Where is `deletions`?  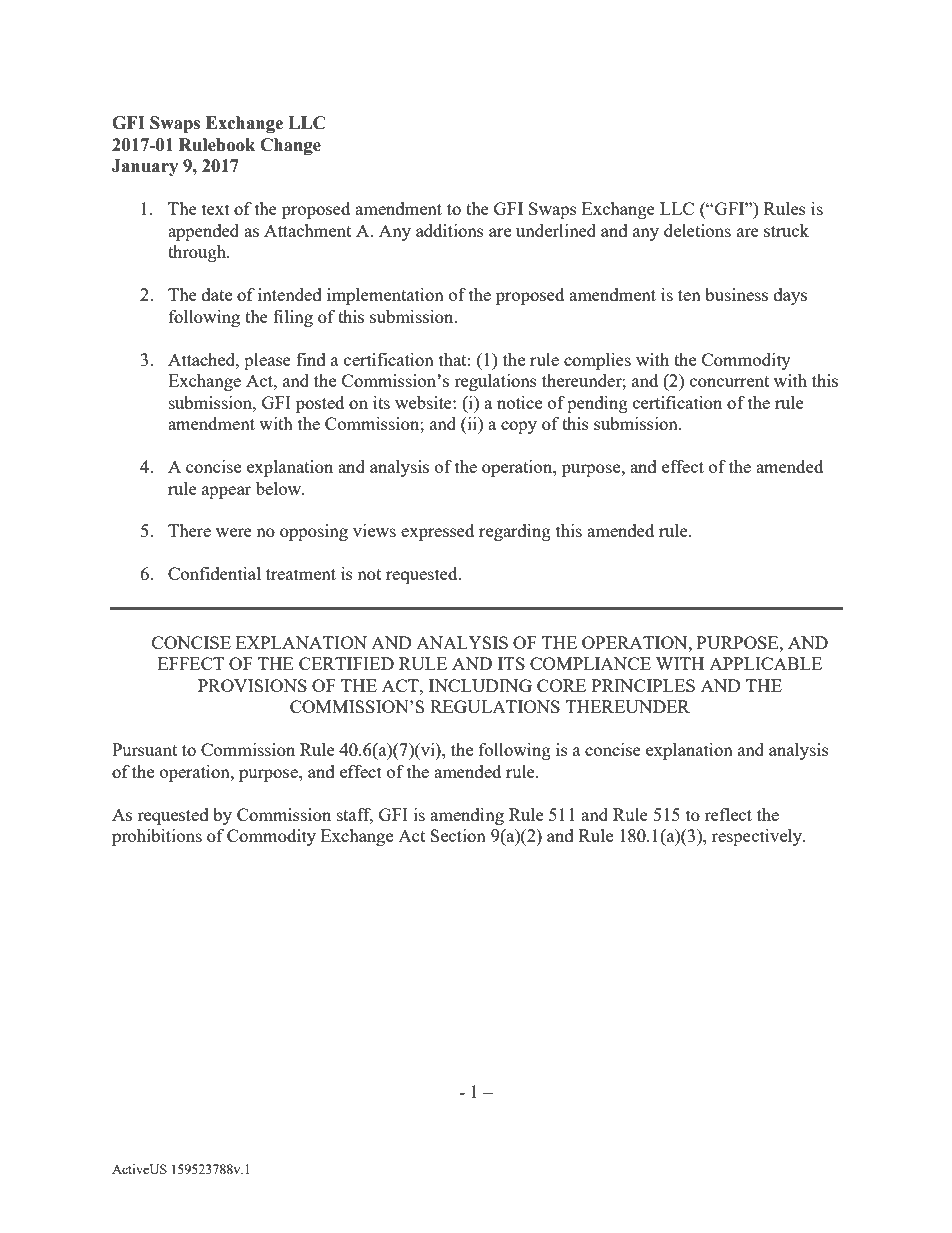 deletions is located at coordinates (697, 230).
